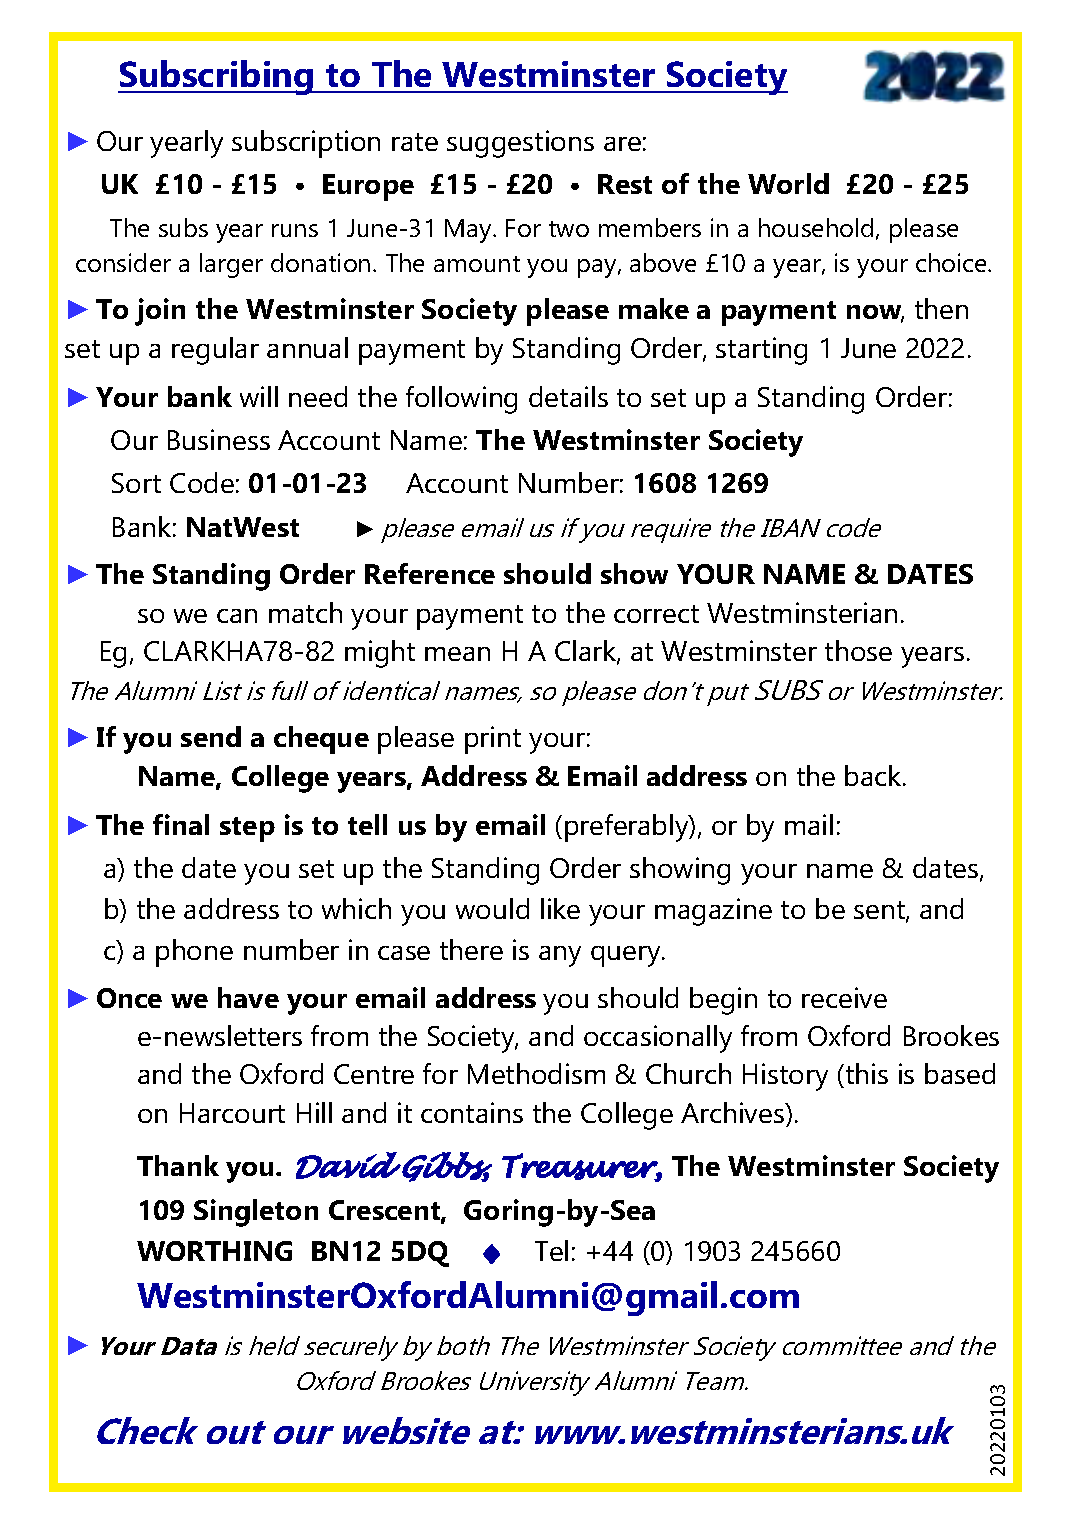 This page has width=1073, height=1523. What do you see at coordinates (178, 1165) in the page?
I see `Thank` at bounding box center [178, 1165].
